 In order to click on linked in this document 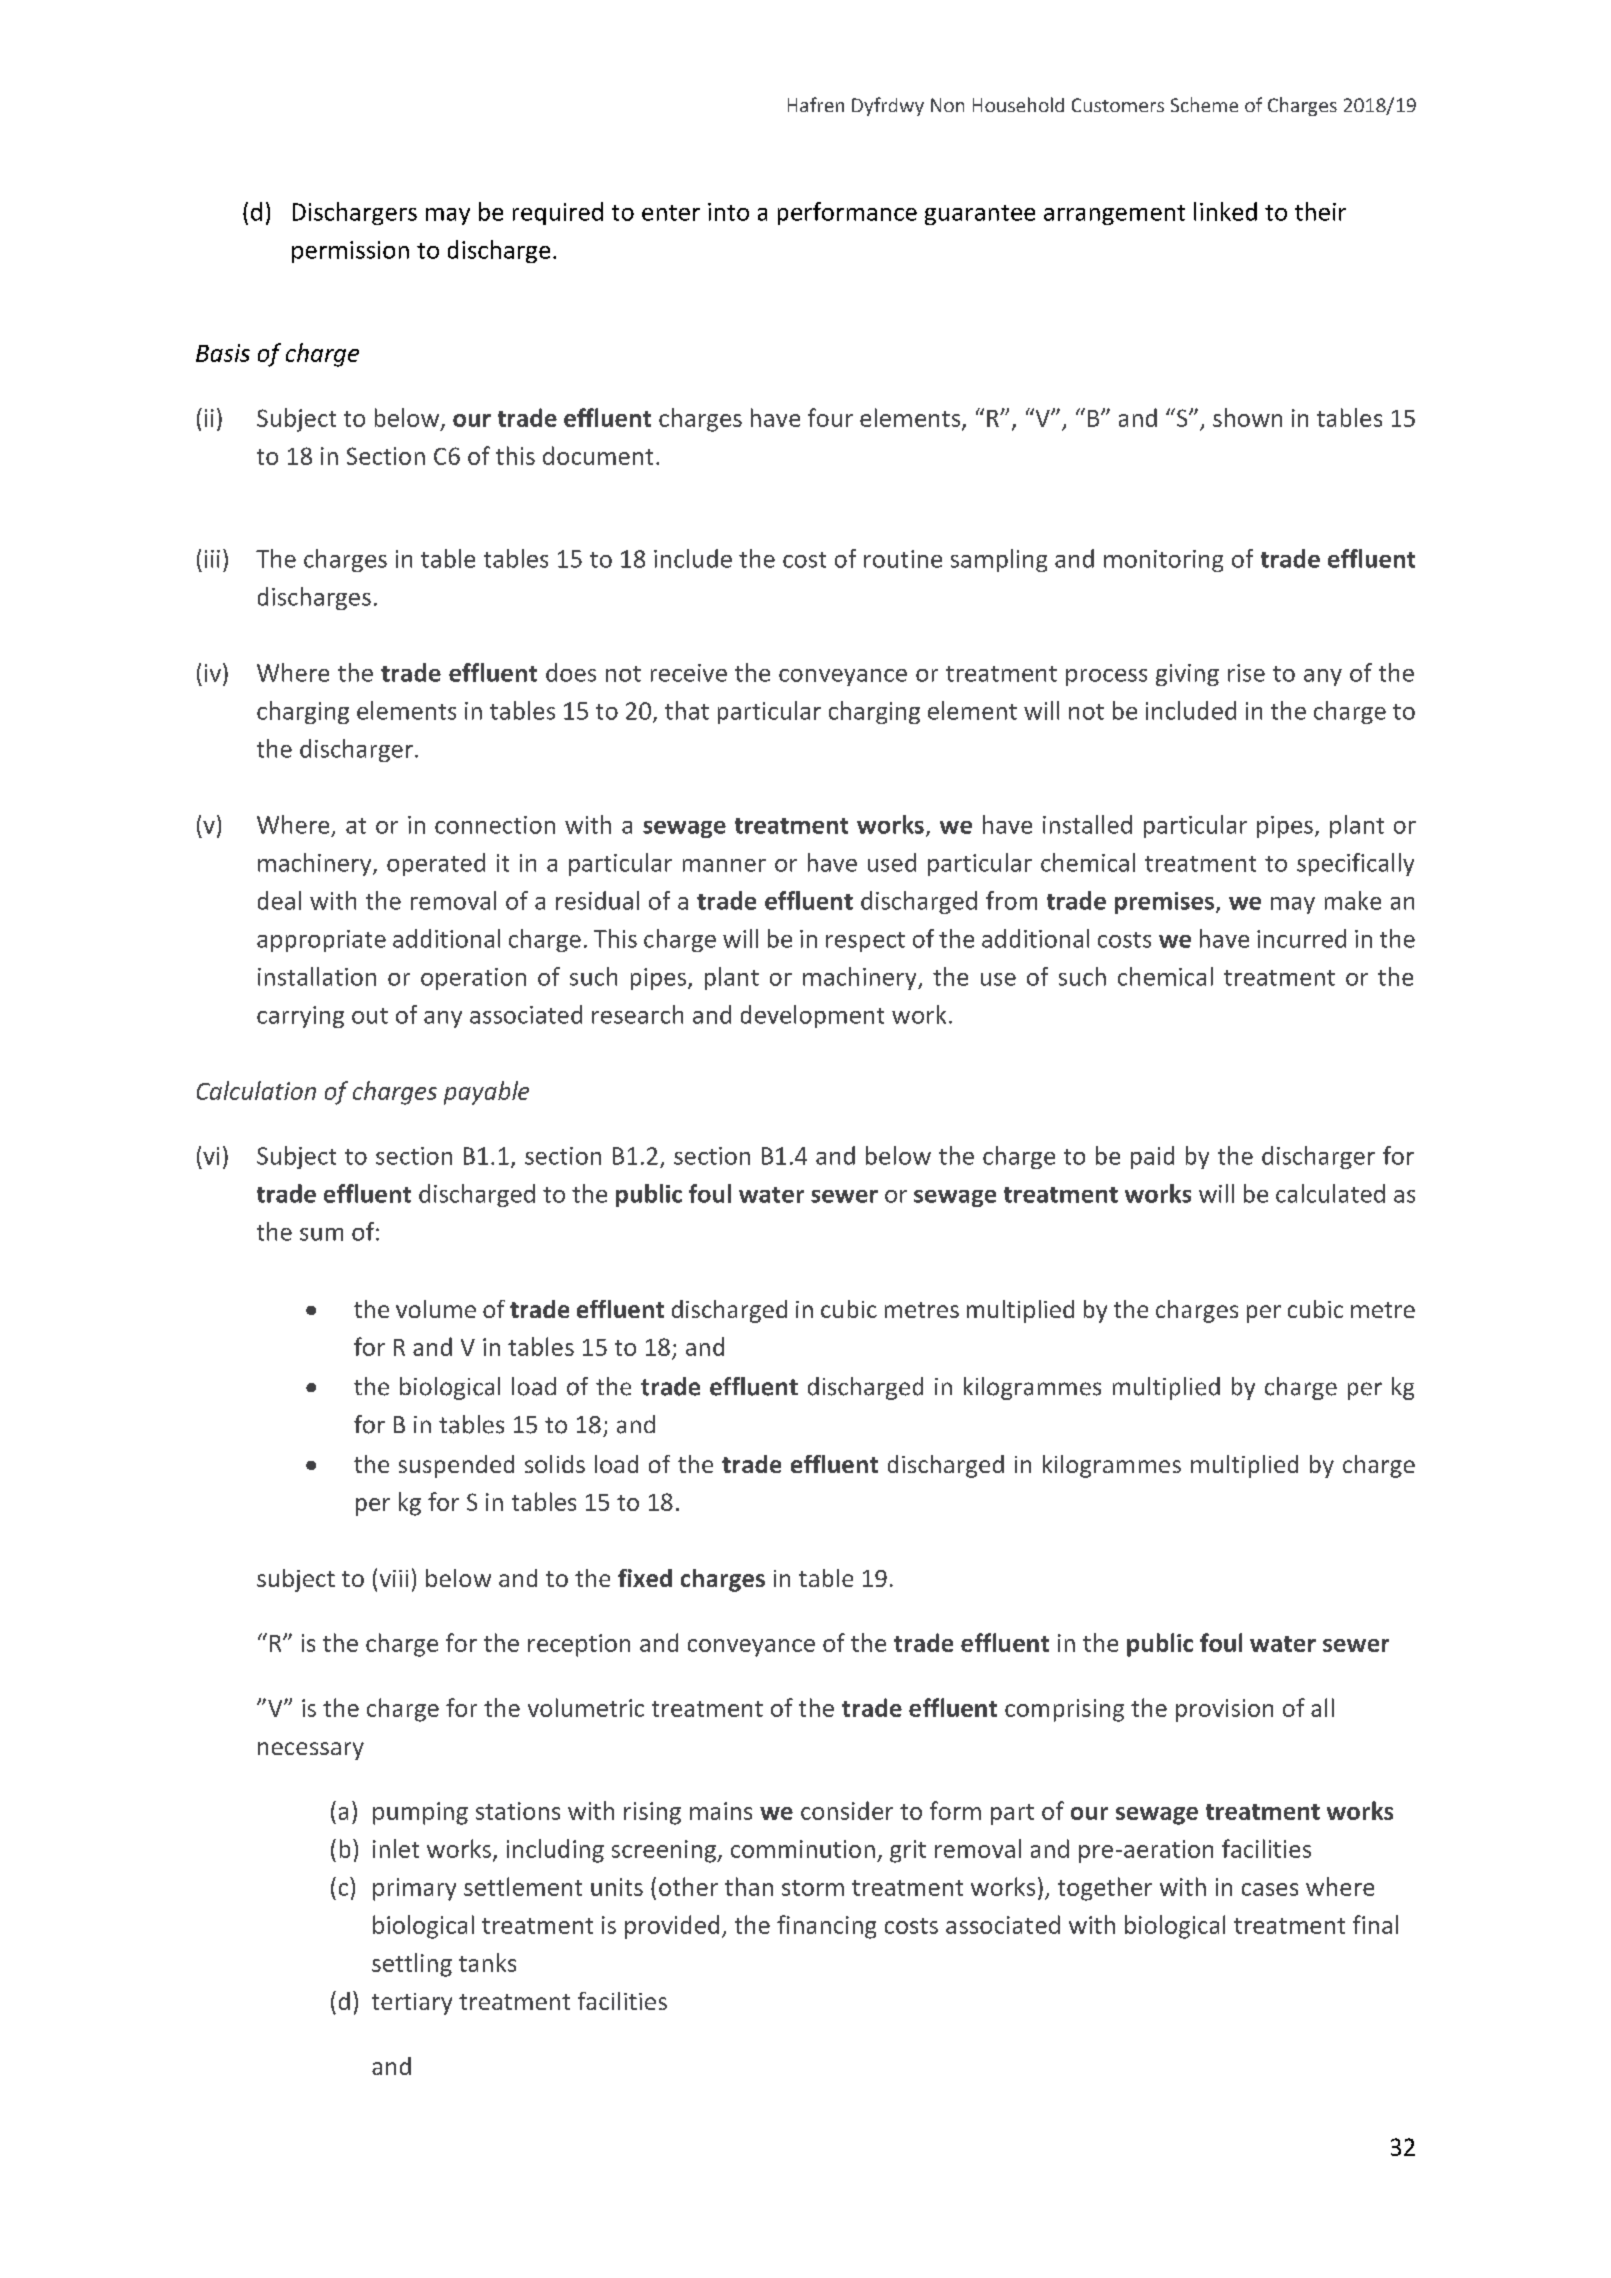, I will do `click(1225, 211)`.
